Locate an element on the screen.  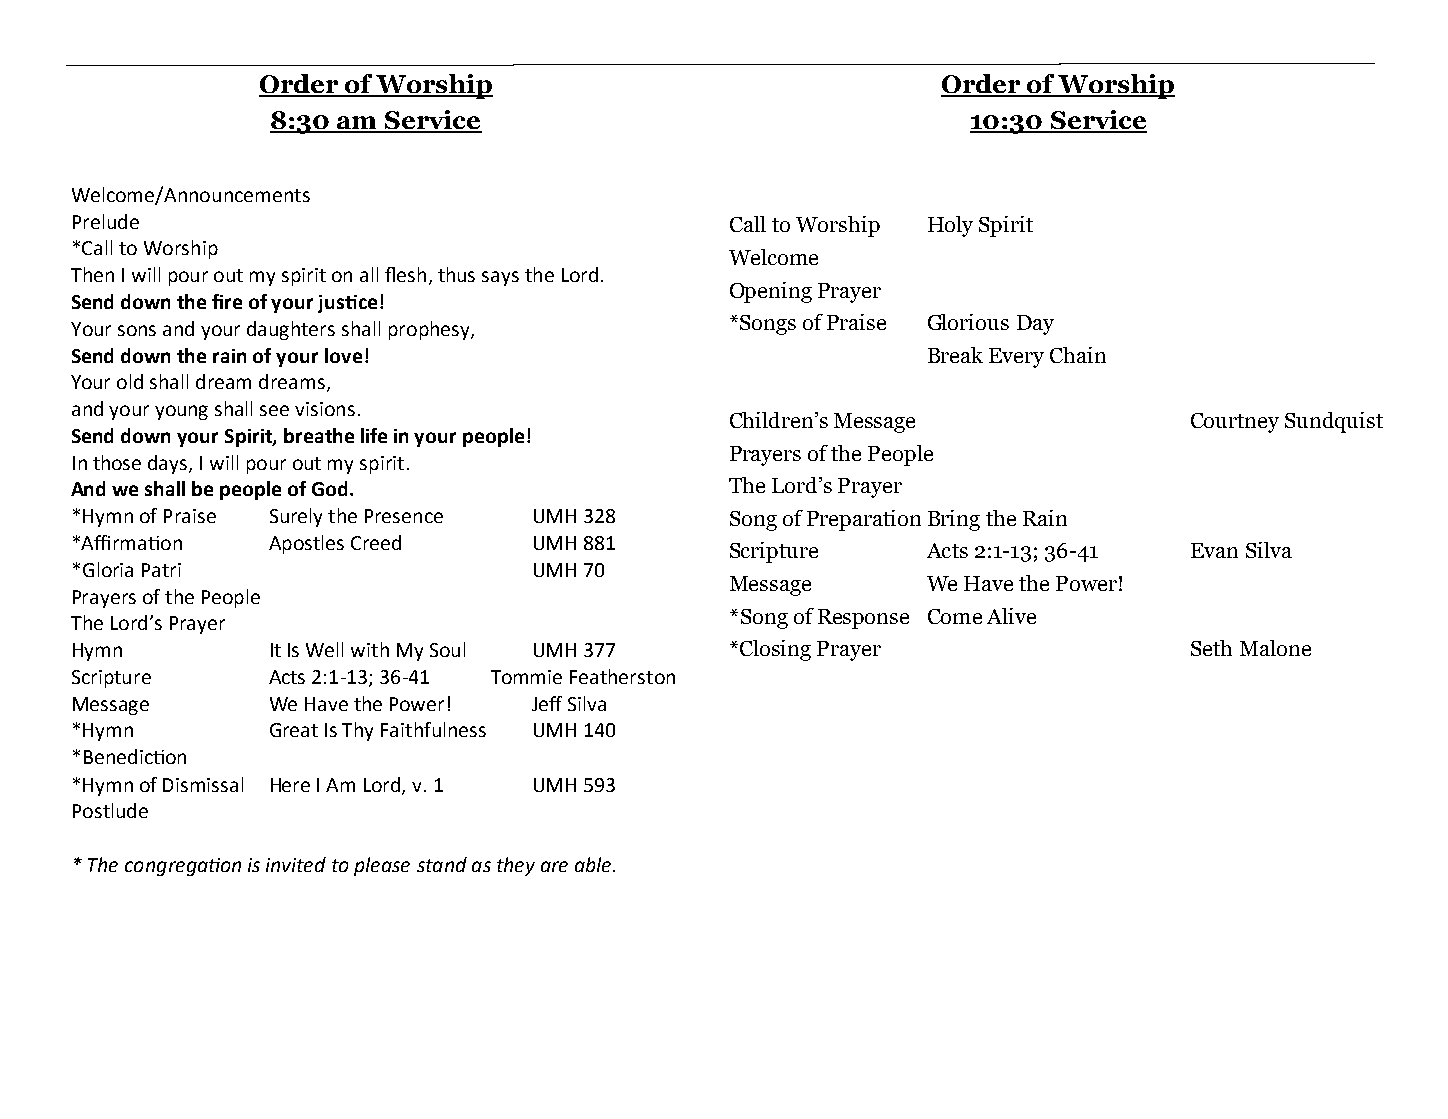
Opening is located at coordinates (771, 292).
